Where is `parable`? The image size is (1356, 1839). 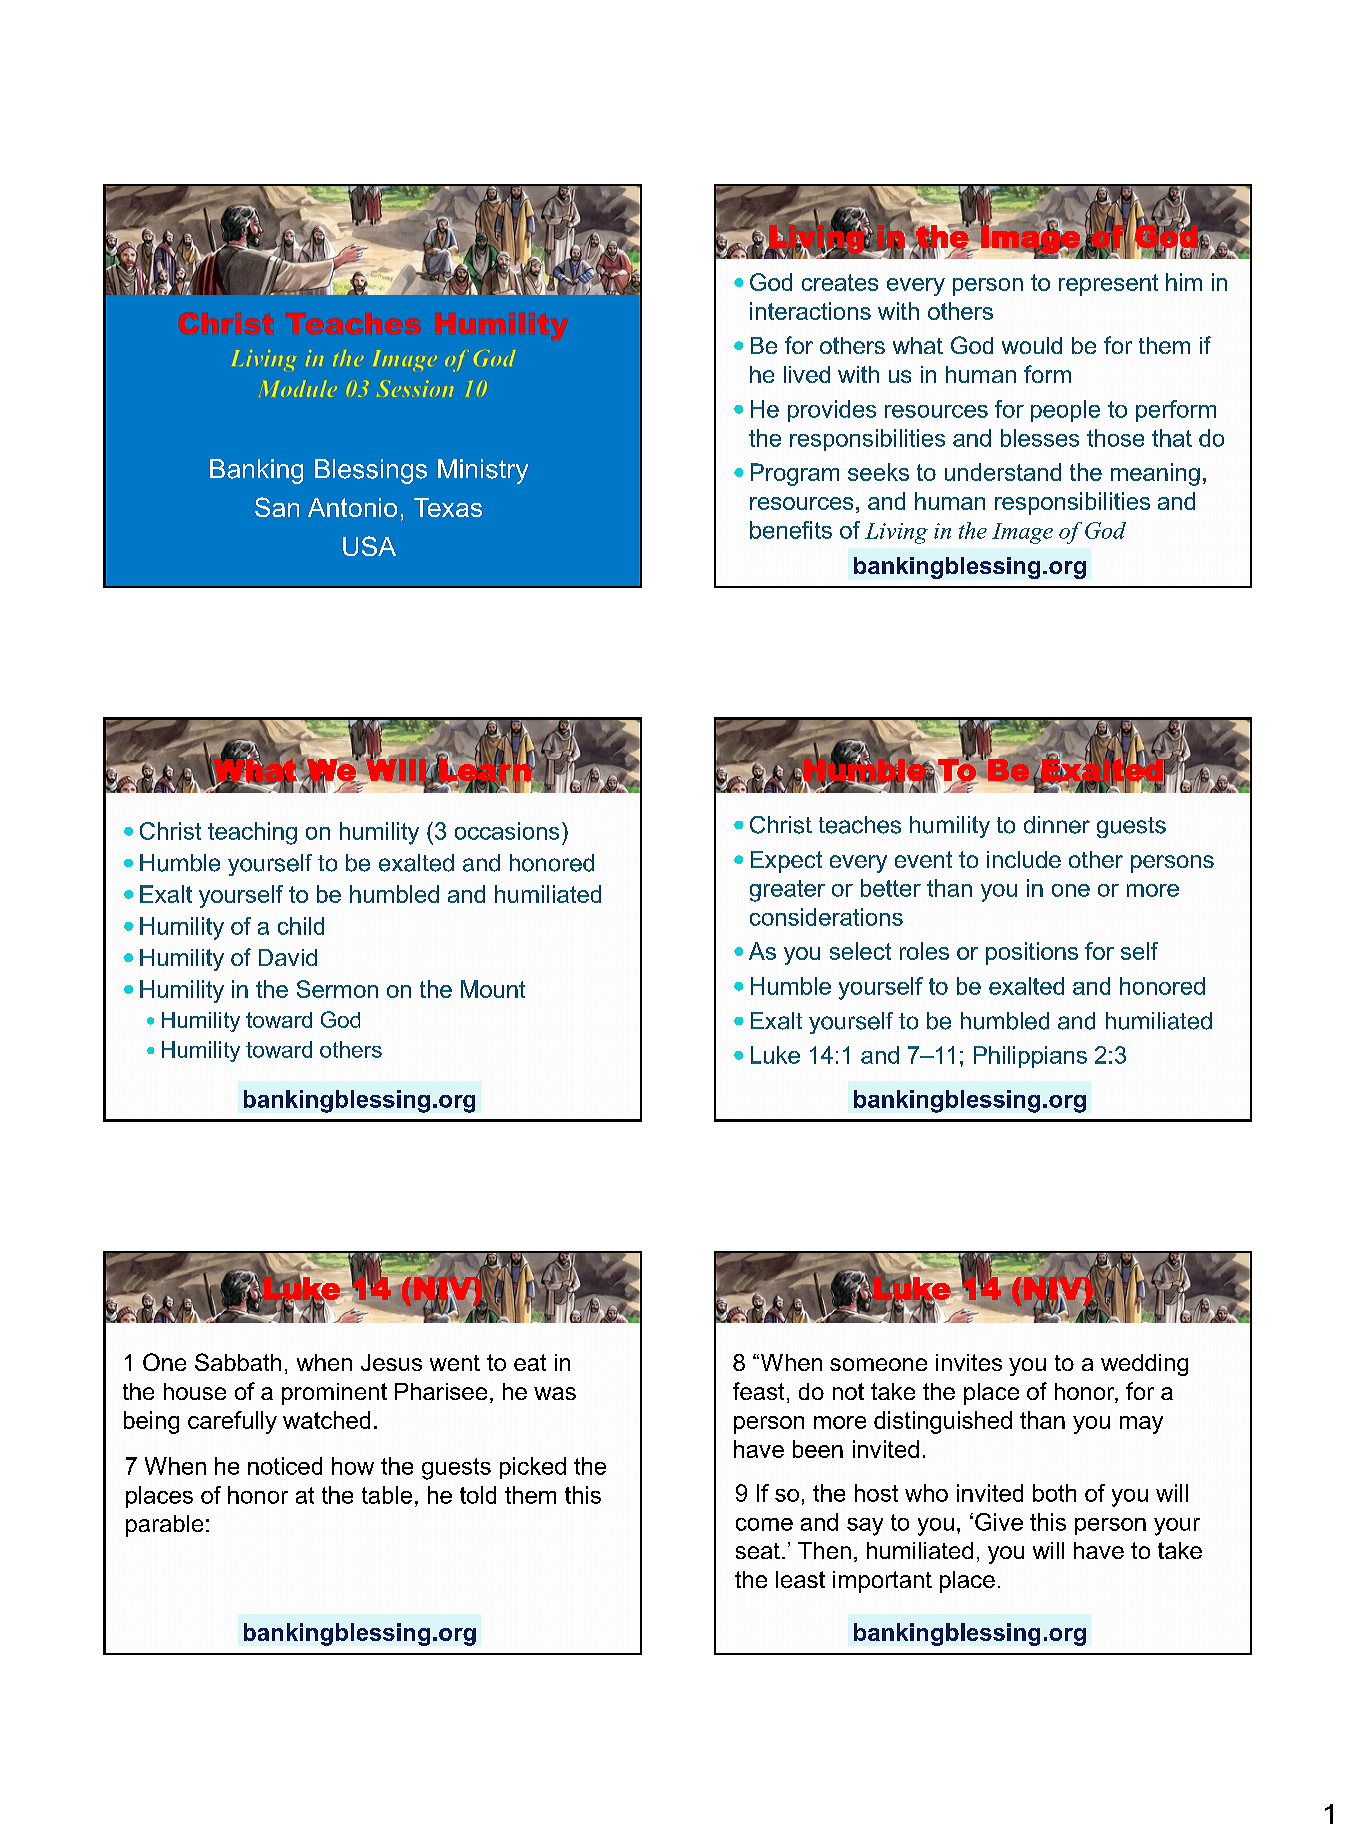 parable is located at coordinates (164, 1526).
